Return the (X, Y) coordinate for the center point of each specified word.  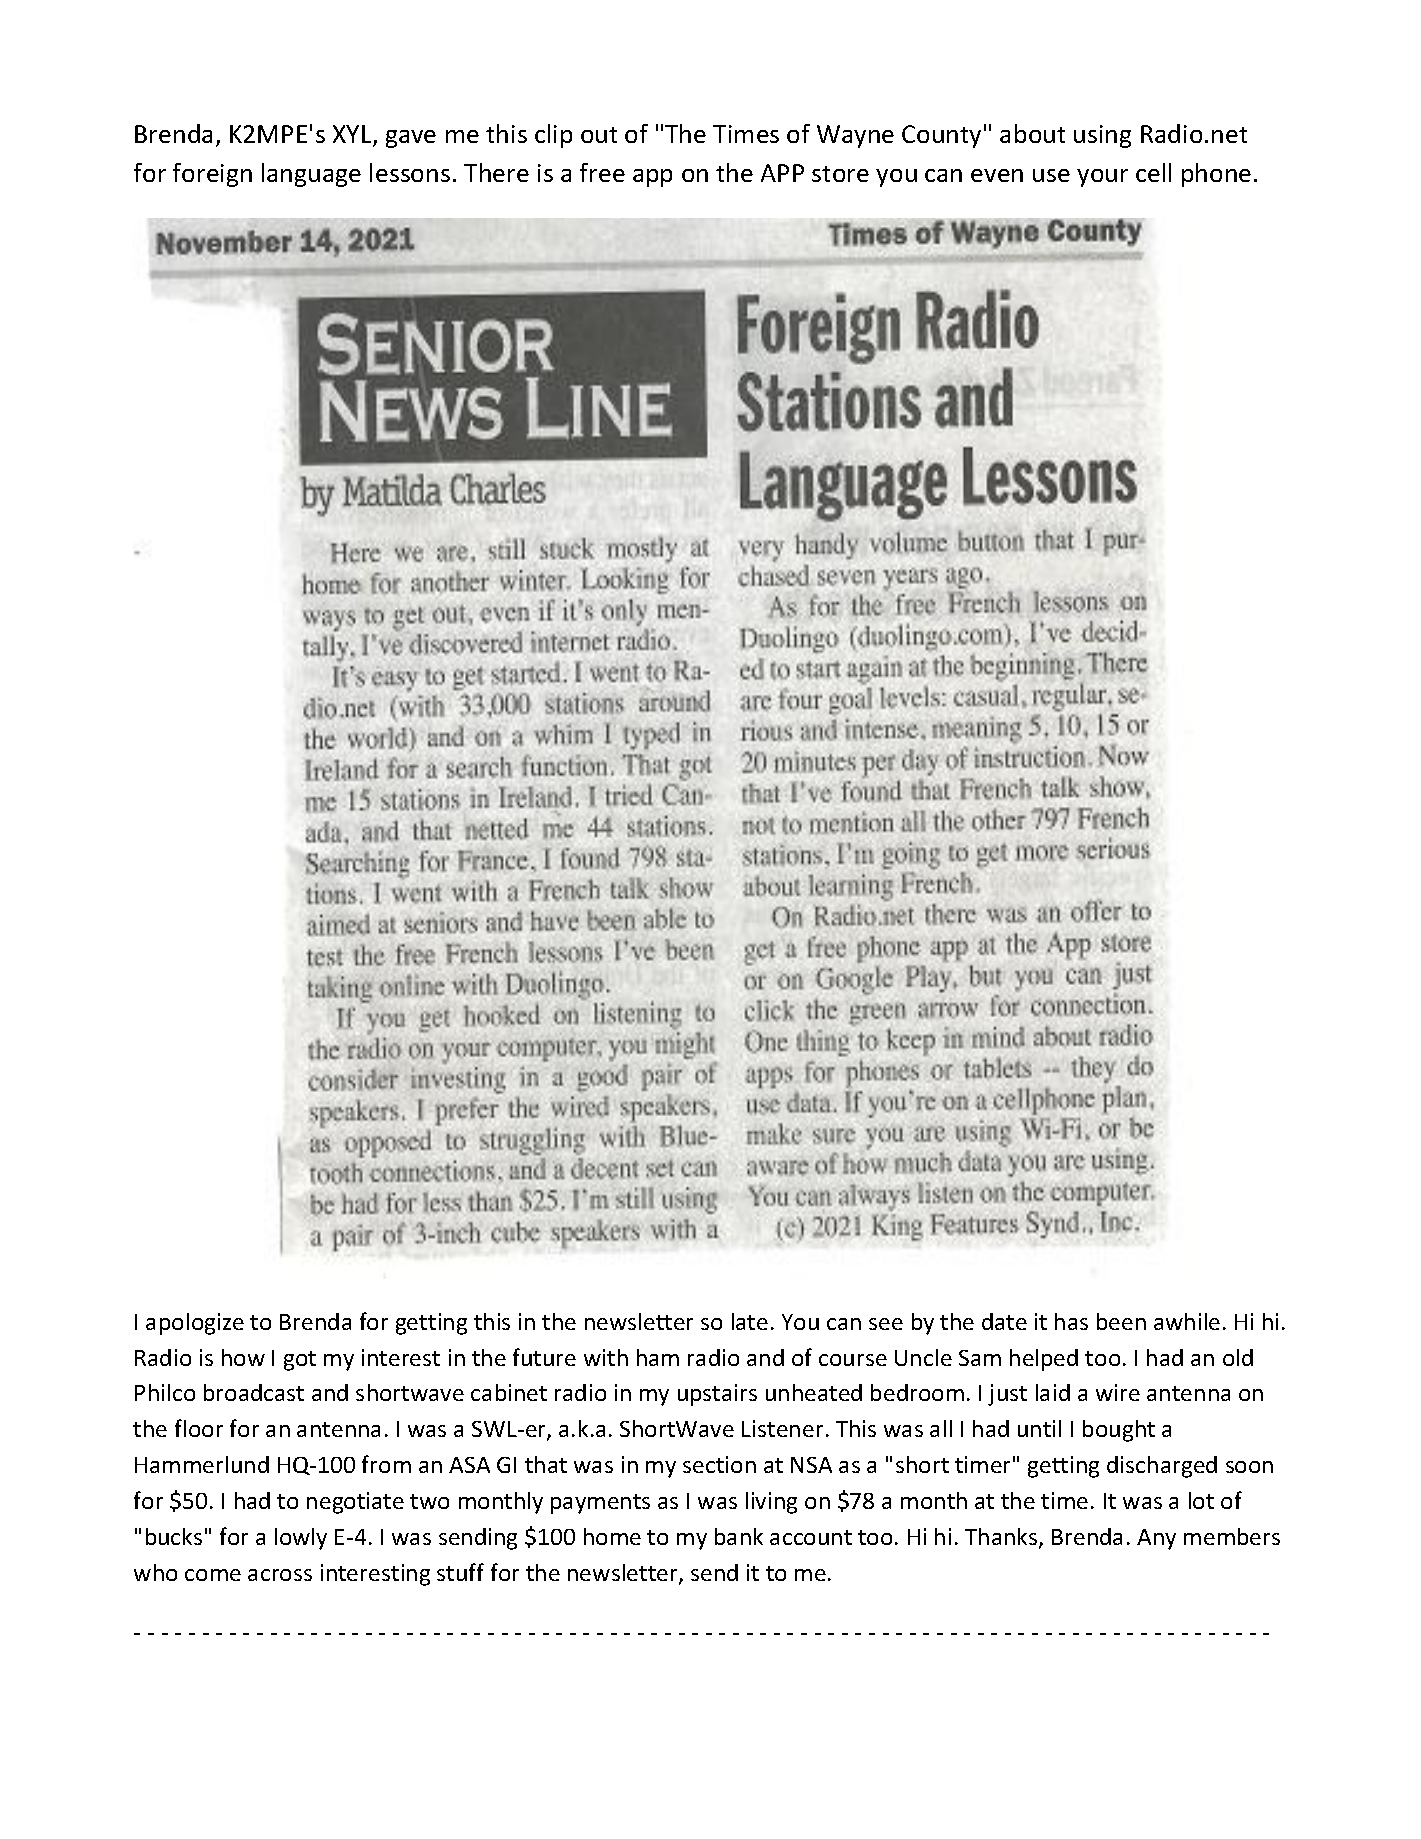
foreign (212, 175)
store (840, 174)
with (606, 1357)
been (1121, 1321)
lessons (410, 172)
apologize (195, 1324)
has (1071, 1321)
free (602, 172)
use (1051, 175)
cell (1153, 172)
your (1102, 178)
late (750, 1321)
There (496, 172)
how (243, 1357)
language (311, 175)
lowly (301, 1539)
